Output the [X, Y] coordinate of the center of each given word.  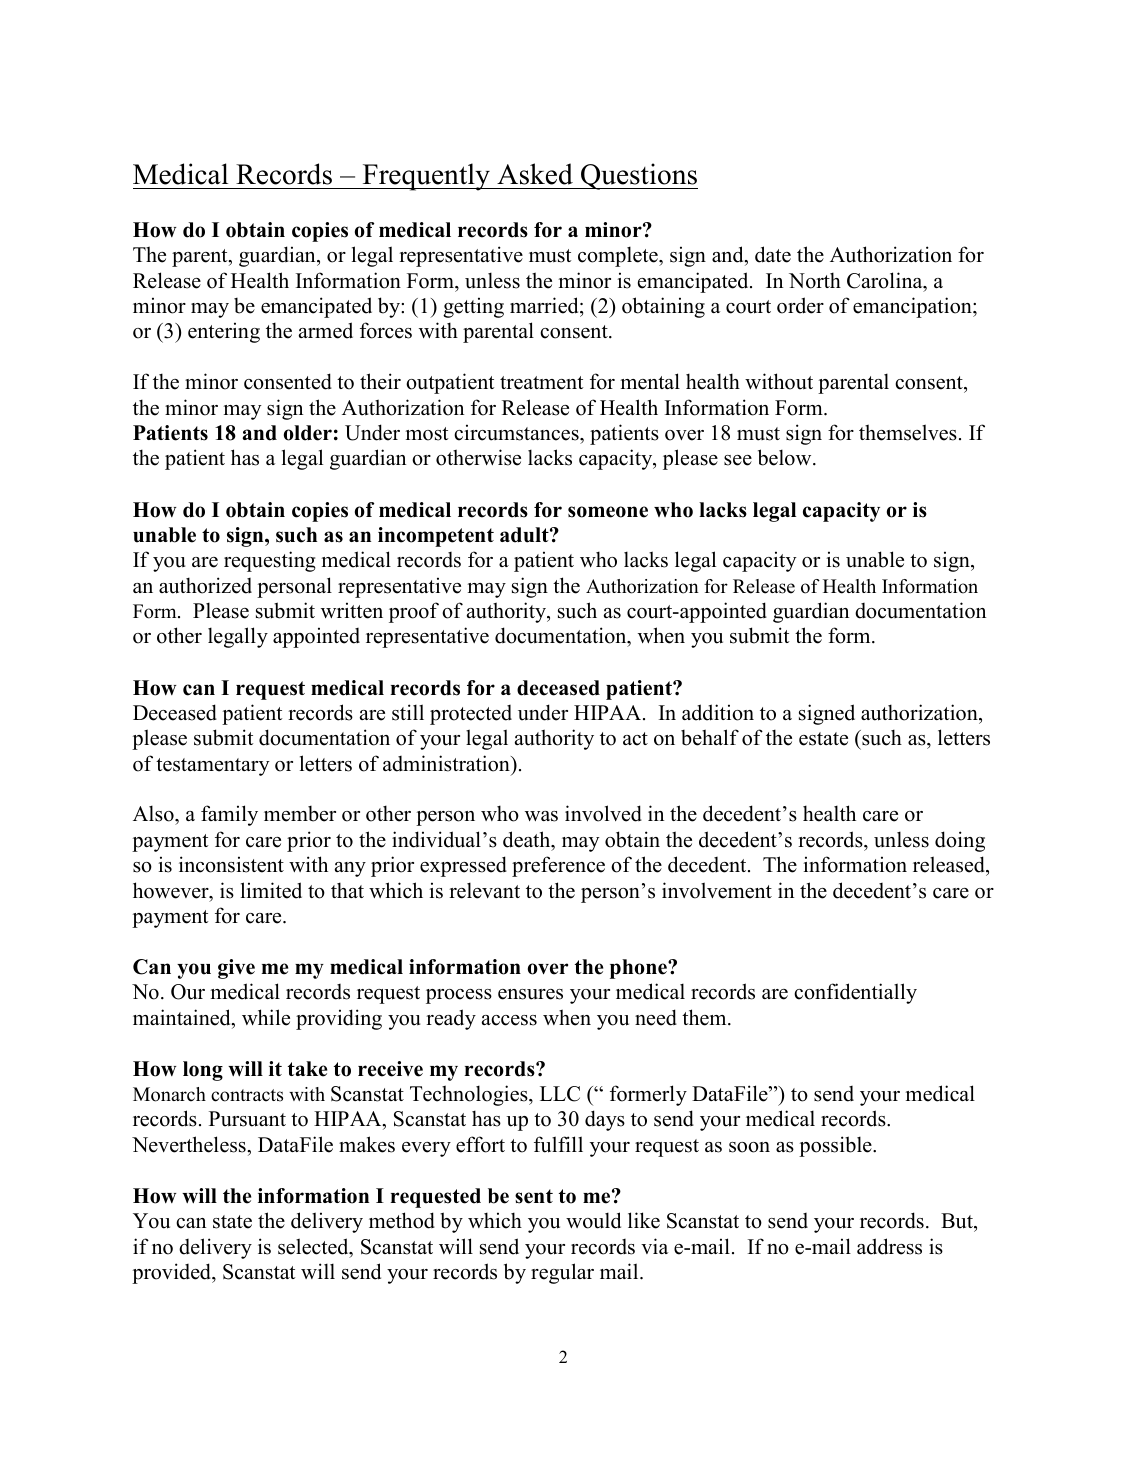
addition [718, 712]
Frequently [426, 177]
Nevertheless [190, 1144]
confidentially [855, 993]
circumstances [517, 432]
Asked [535, 174]
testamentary [213, 767]
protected [471, 715]
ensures [530, 994]
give [236, 969]
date [773, 254]
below [786, 457]
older [308, 433]
